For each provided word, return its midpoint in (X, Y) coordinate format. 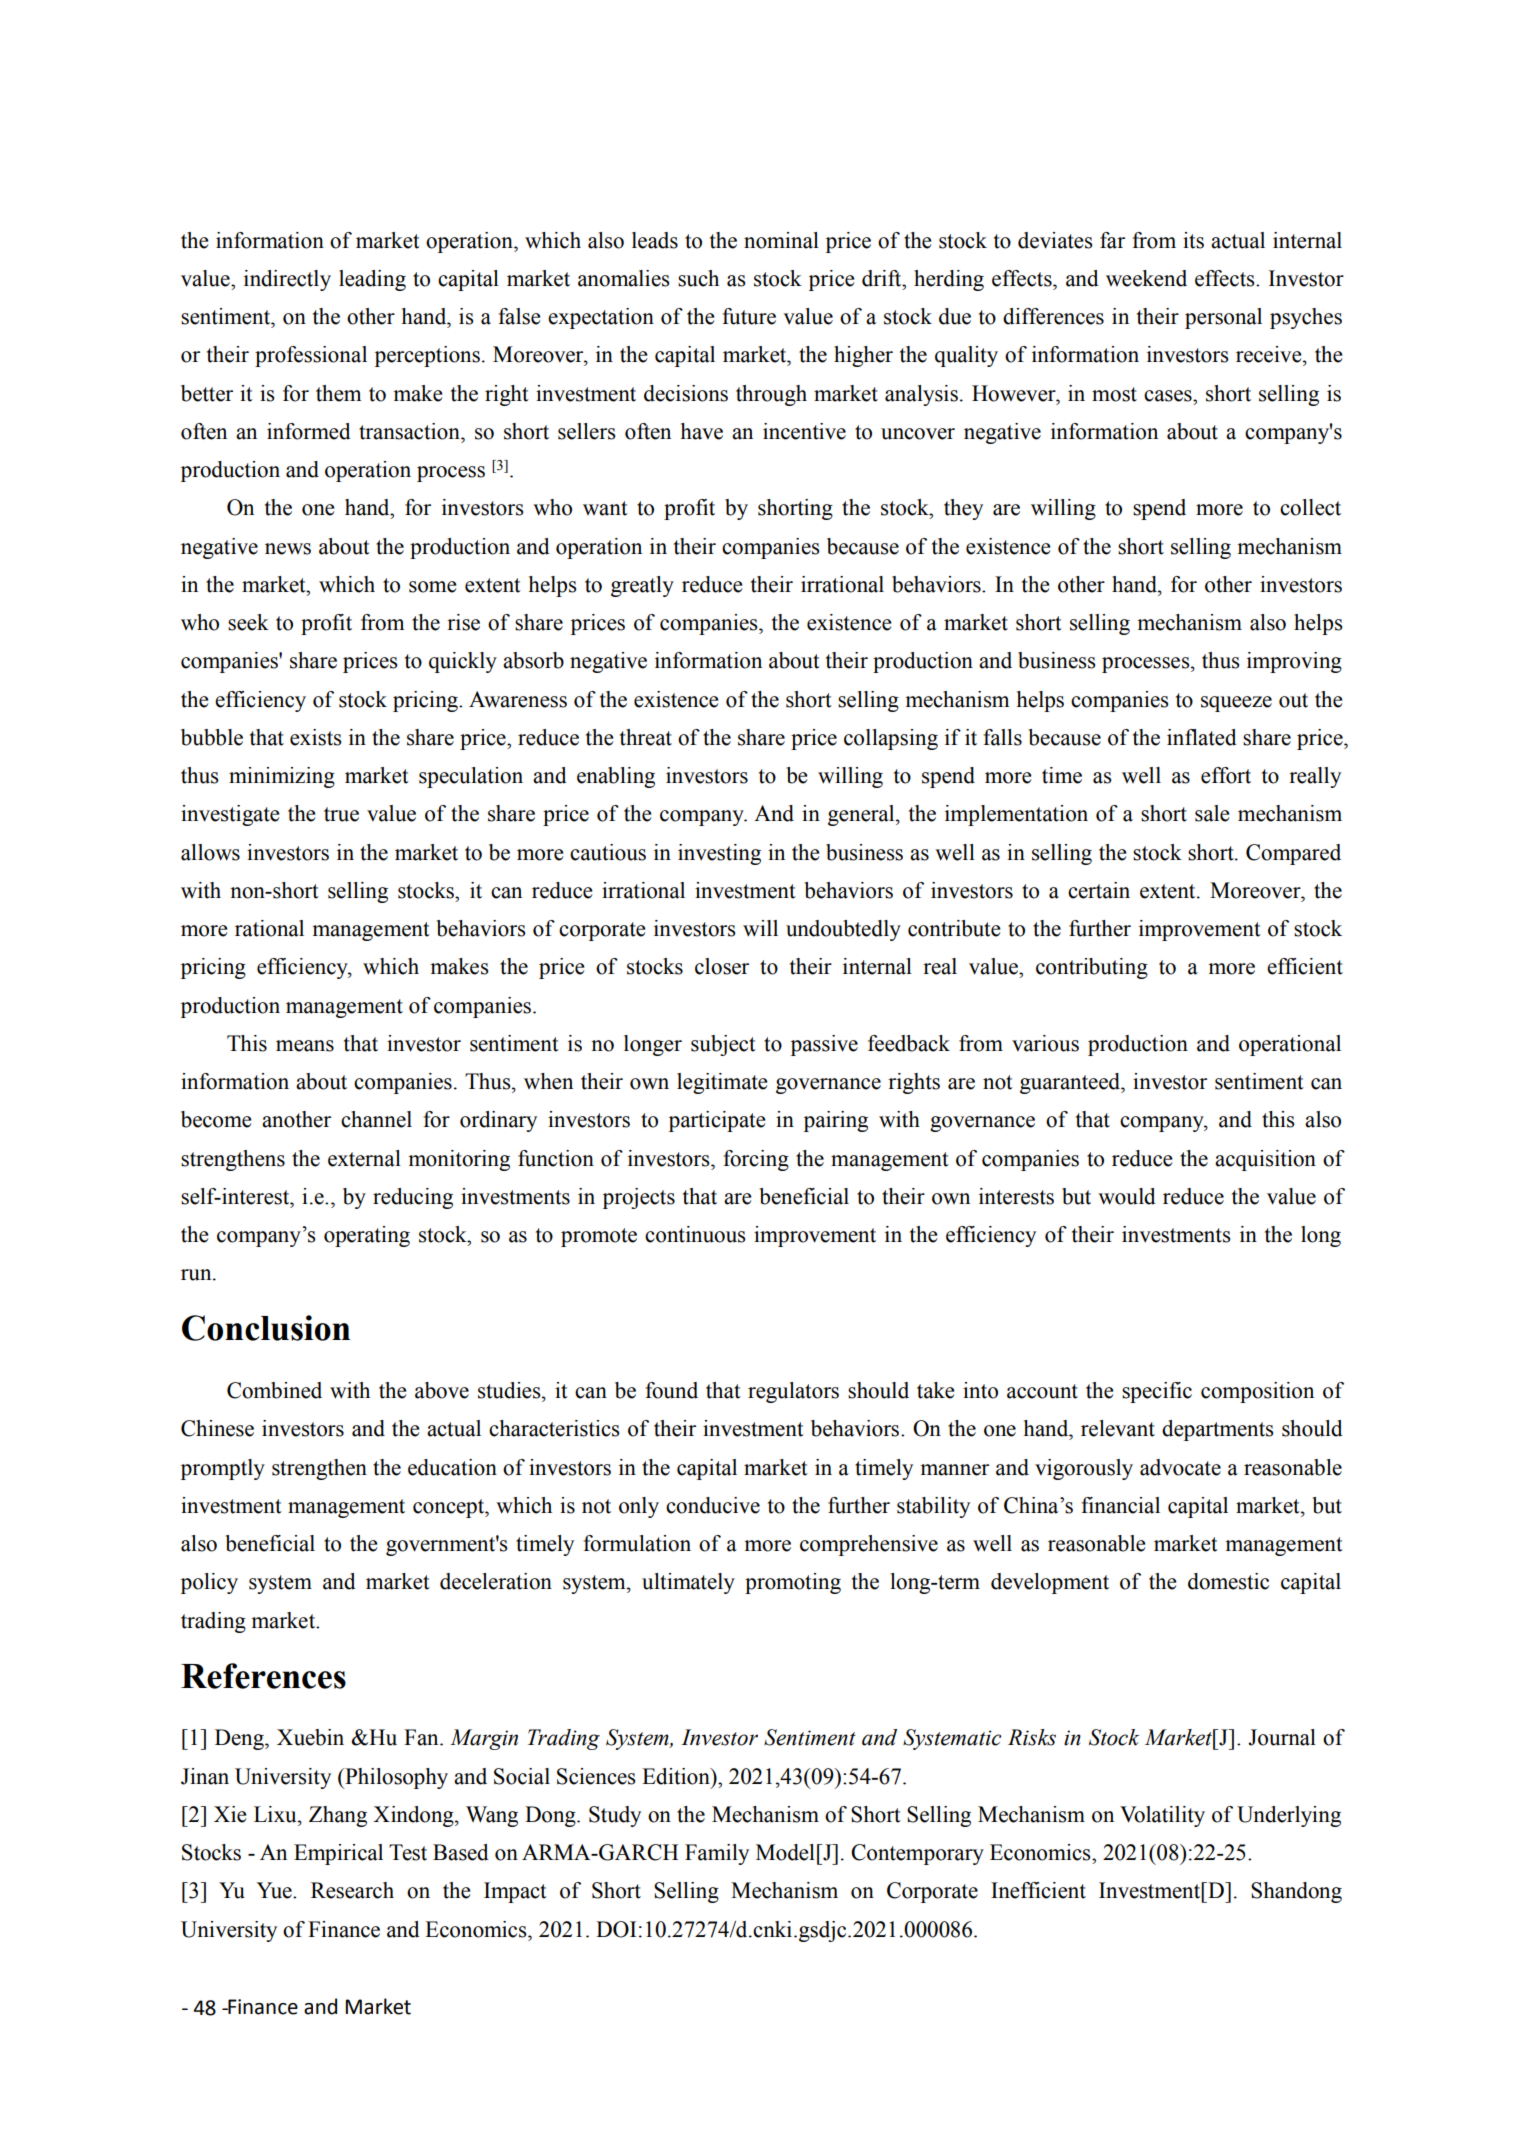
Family (717, 1854)
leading (372, 280)
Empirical (338, 1854)
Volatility (1162, 1816)
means (305, 1046)
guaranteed (1071, 1083)
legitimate (722, 1083)
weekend (1146, 278)
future (749, 316)
